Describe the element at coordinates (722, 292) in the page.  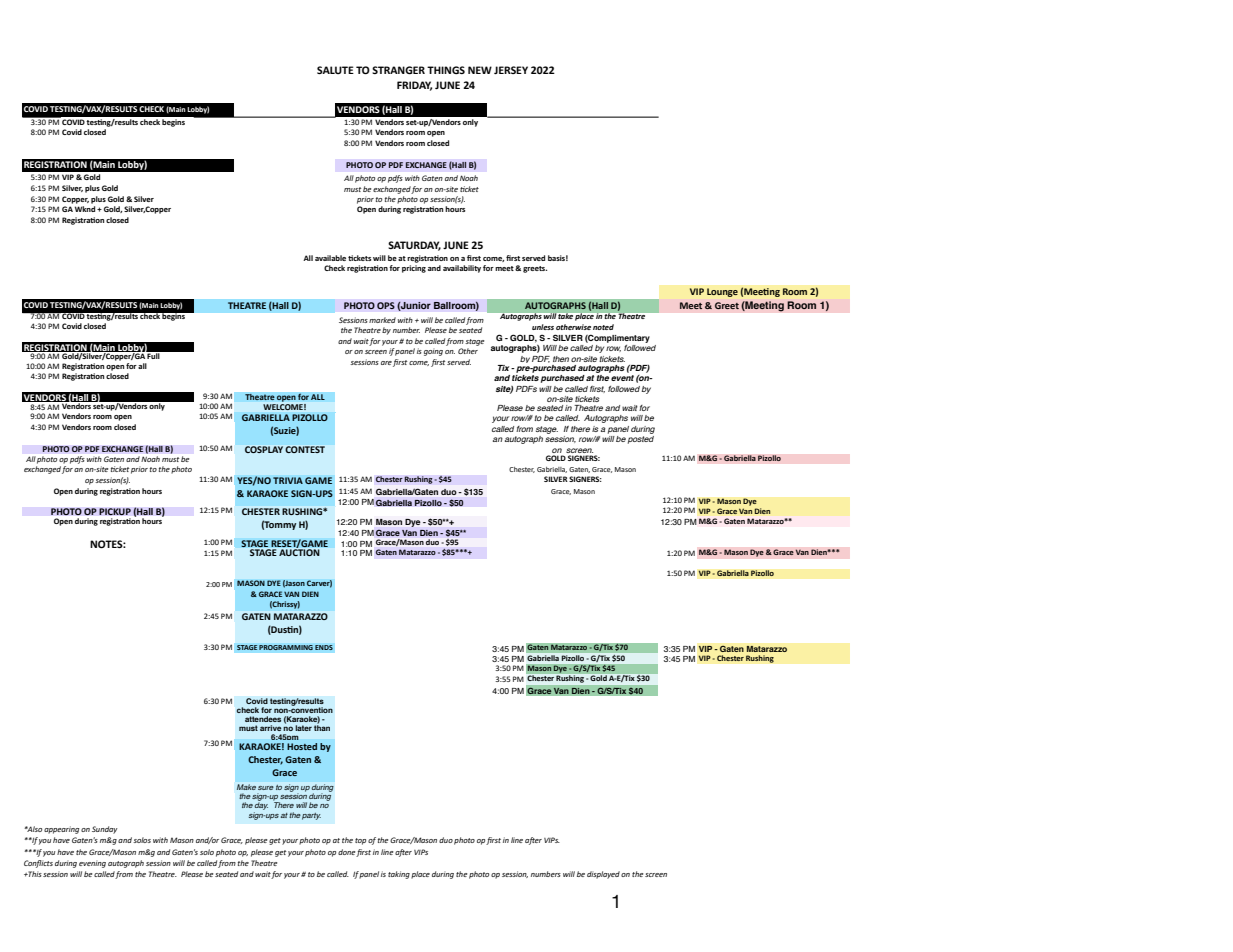
I see `Lounge` at that location.
